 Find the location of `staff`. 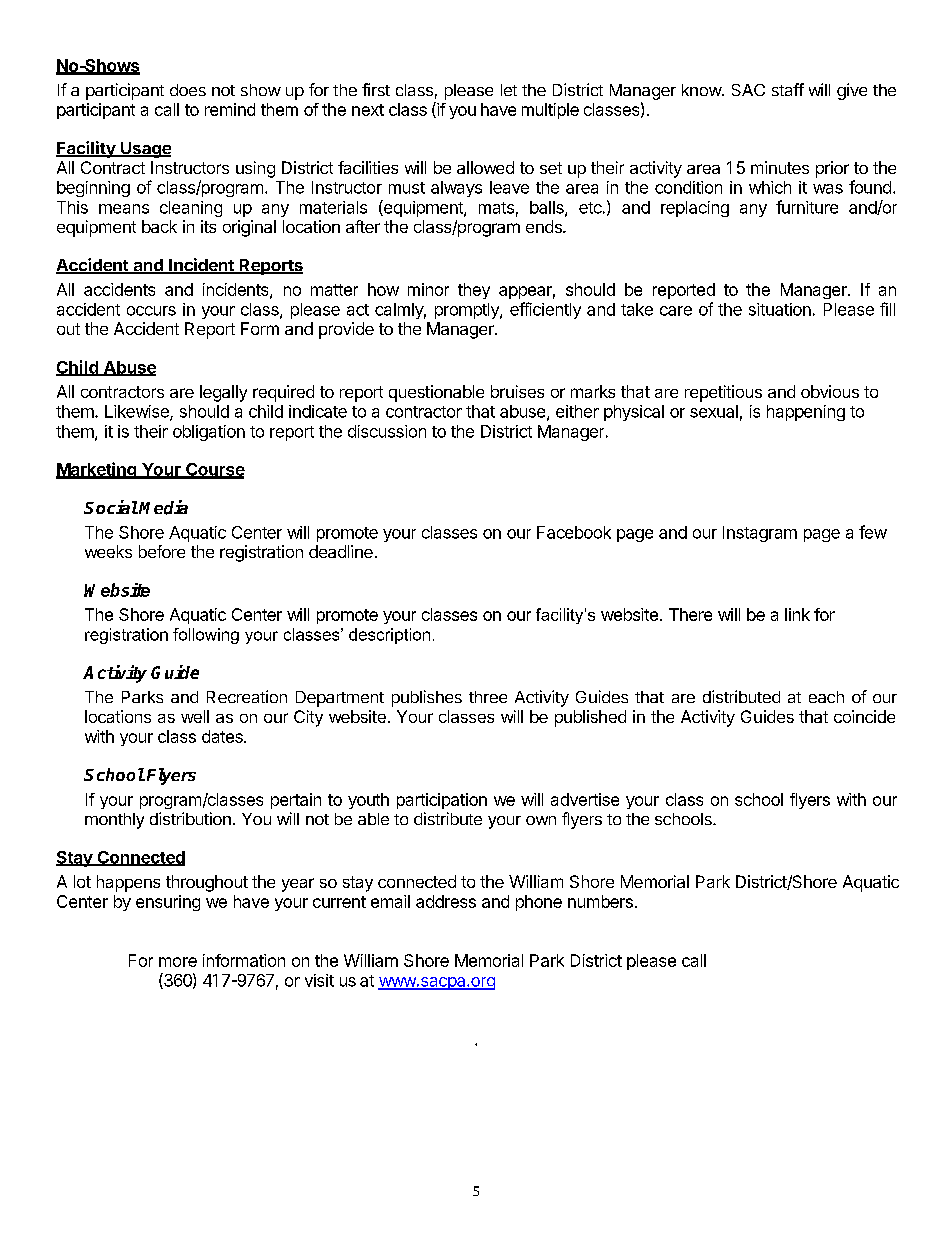

staff is located at coordinates (788, 89).
